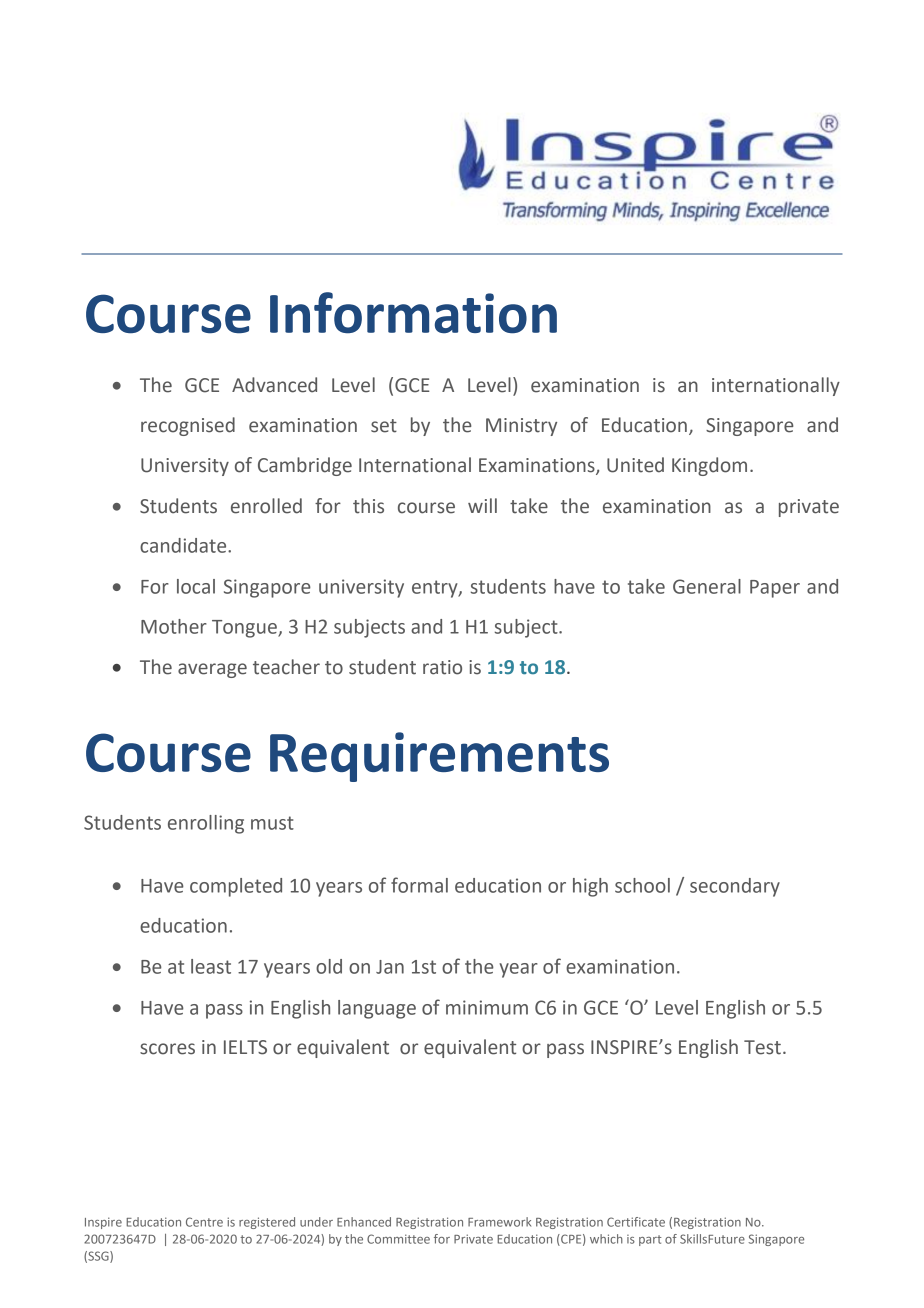  What do you see at coordinates (735, 887) in the document?
I see `secondary` at bounding box center [735, 887].
